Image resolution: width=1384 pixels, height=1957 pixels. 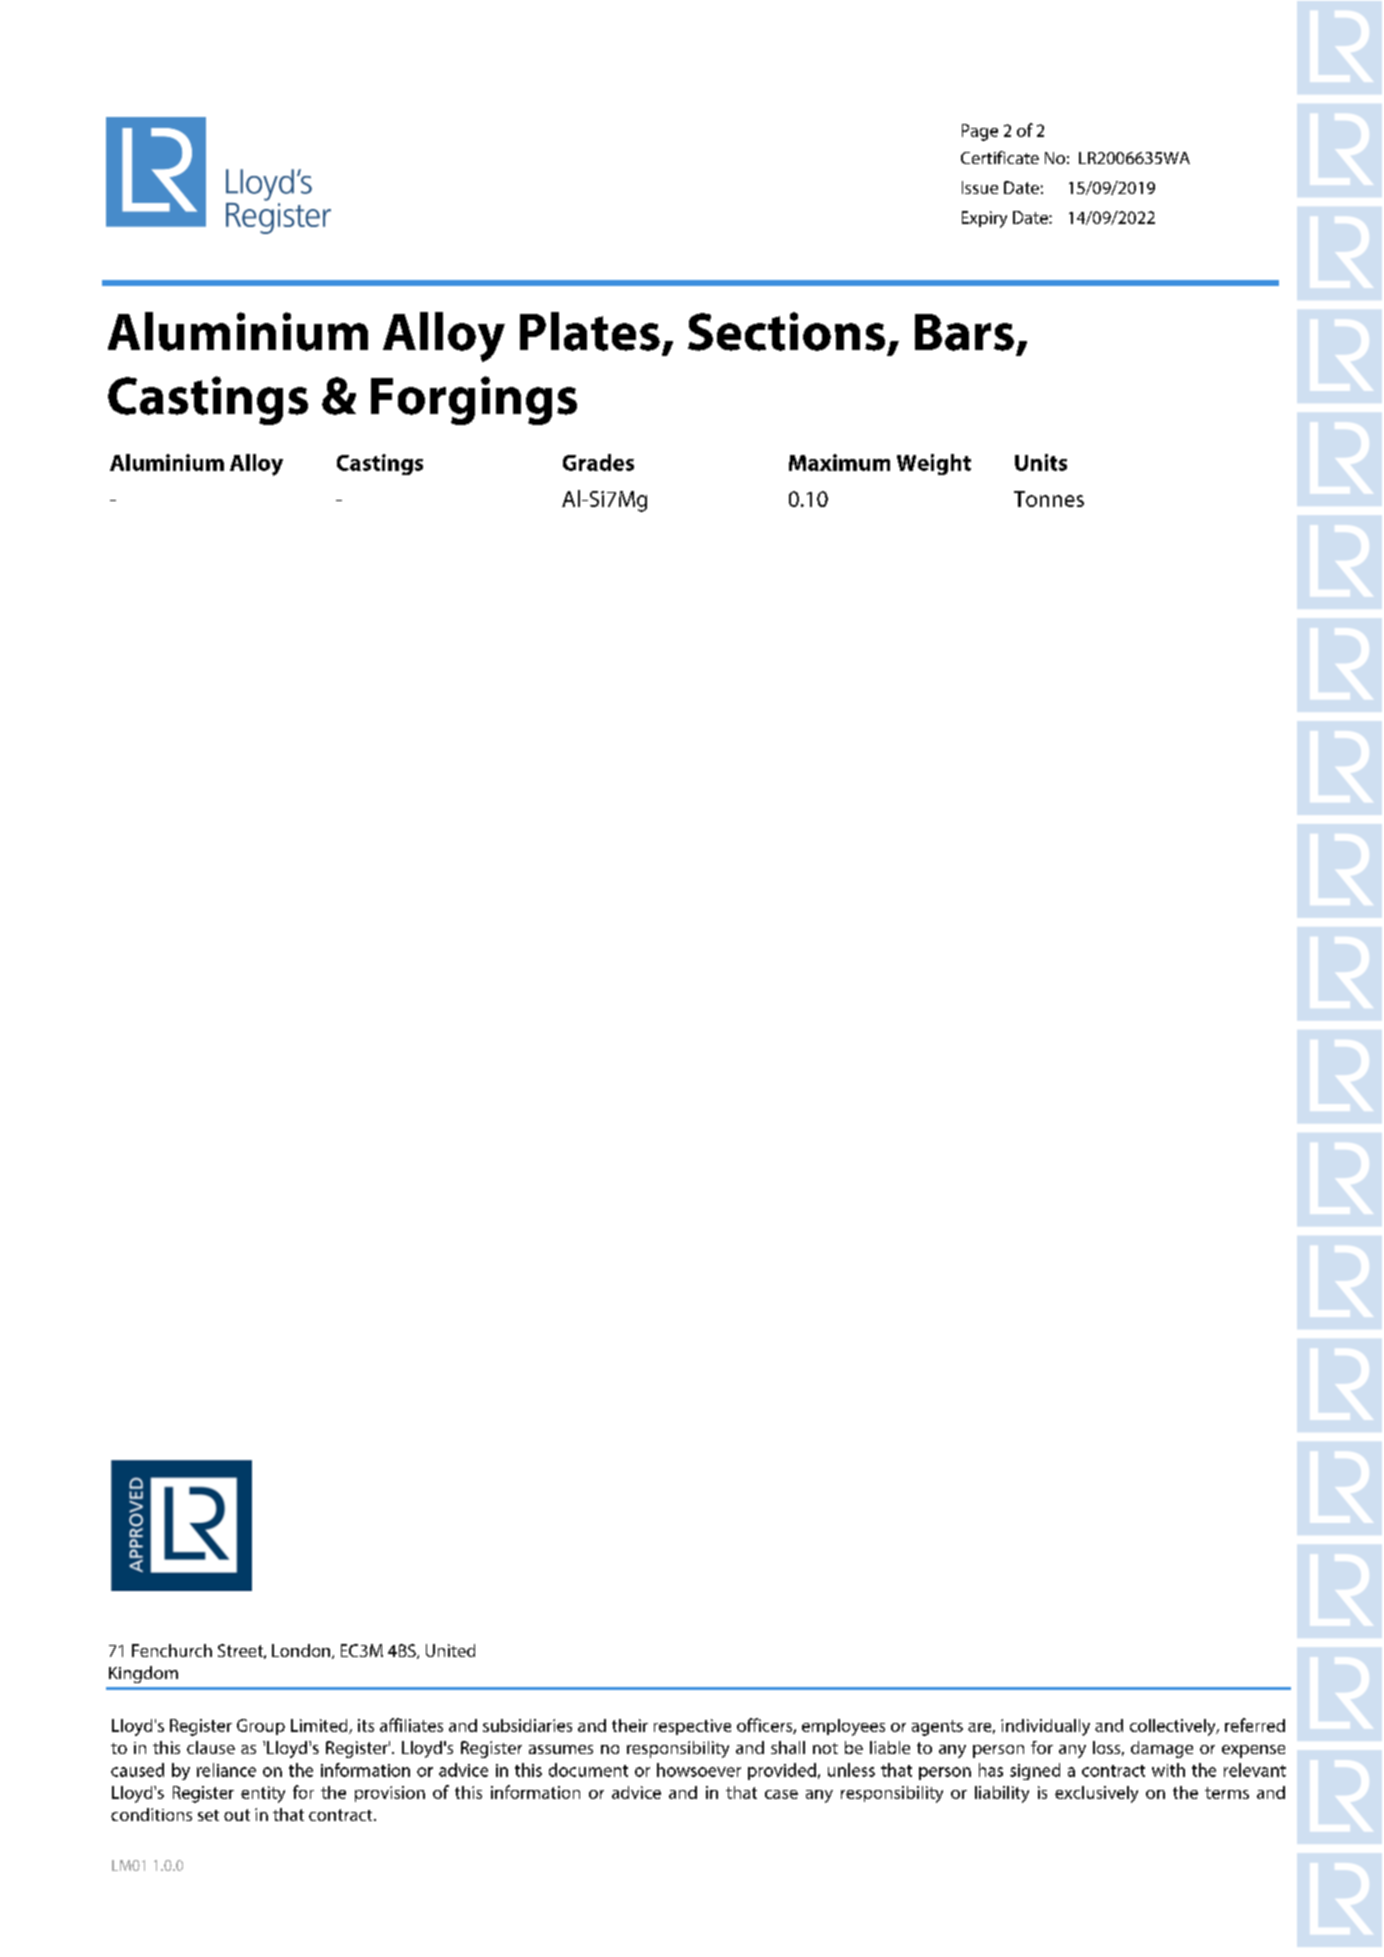 I want to click on Certificate, so click(x=1000, y=157).
